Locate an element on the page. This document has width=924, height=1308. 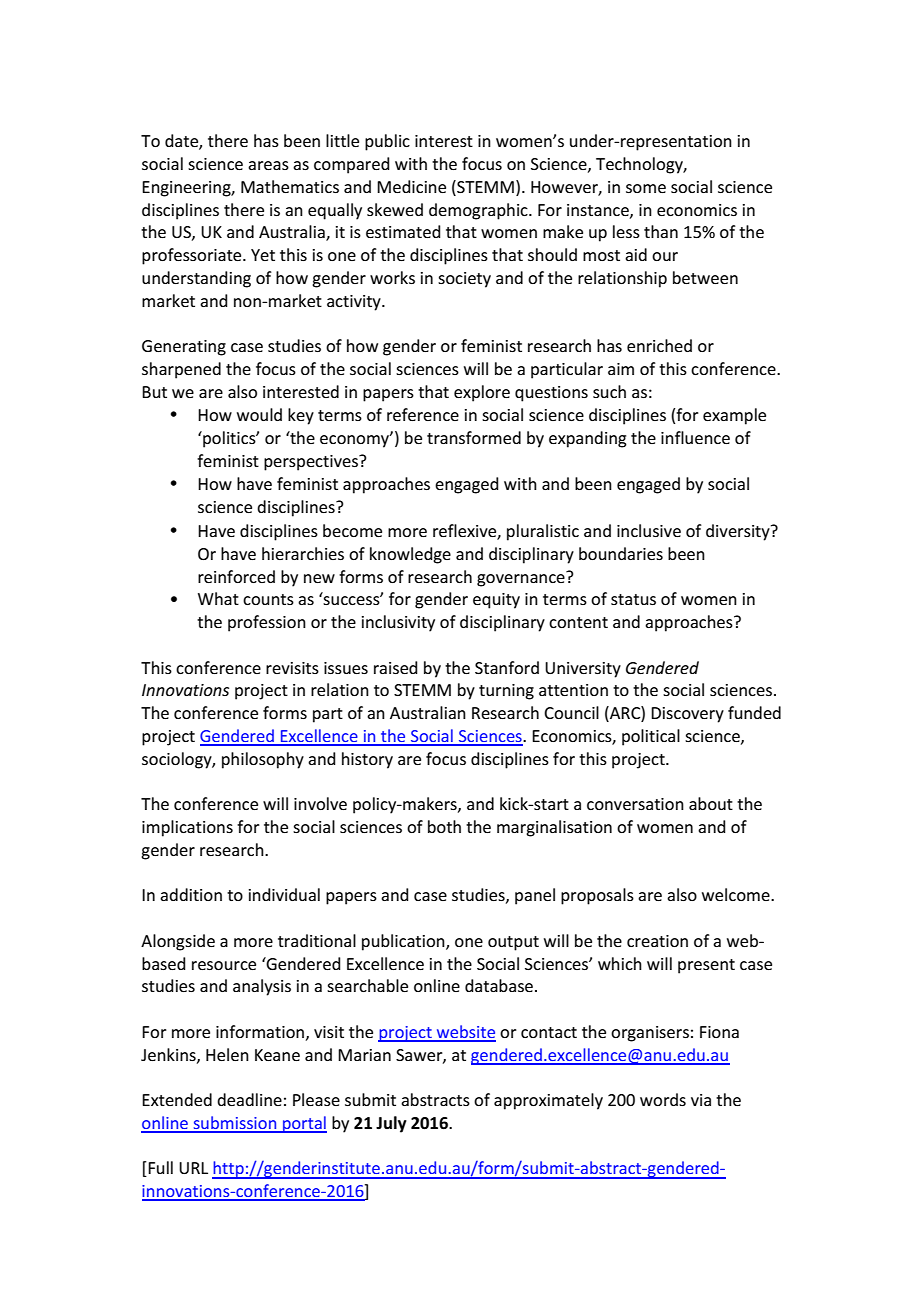
sharpened is located at coordinates (181, 370).
